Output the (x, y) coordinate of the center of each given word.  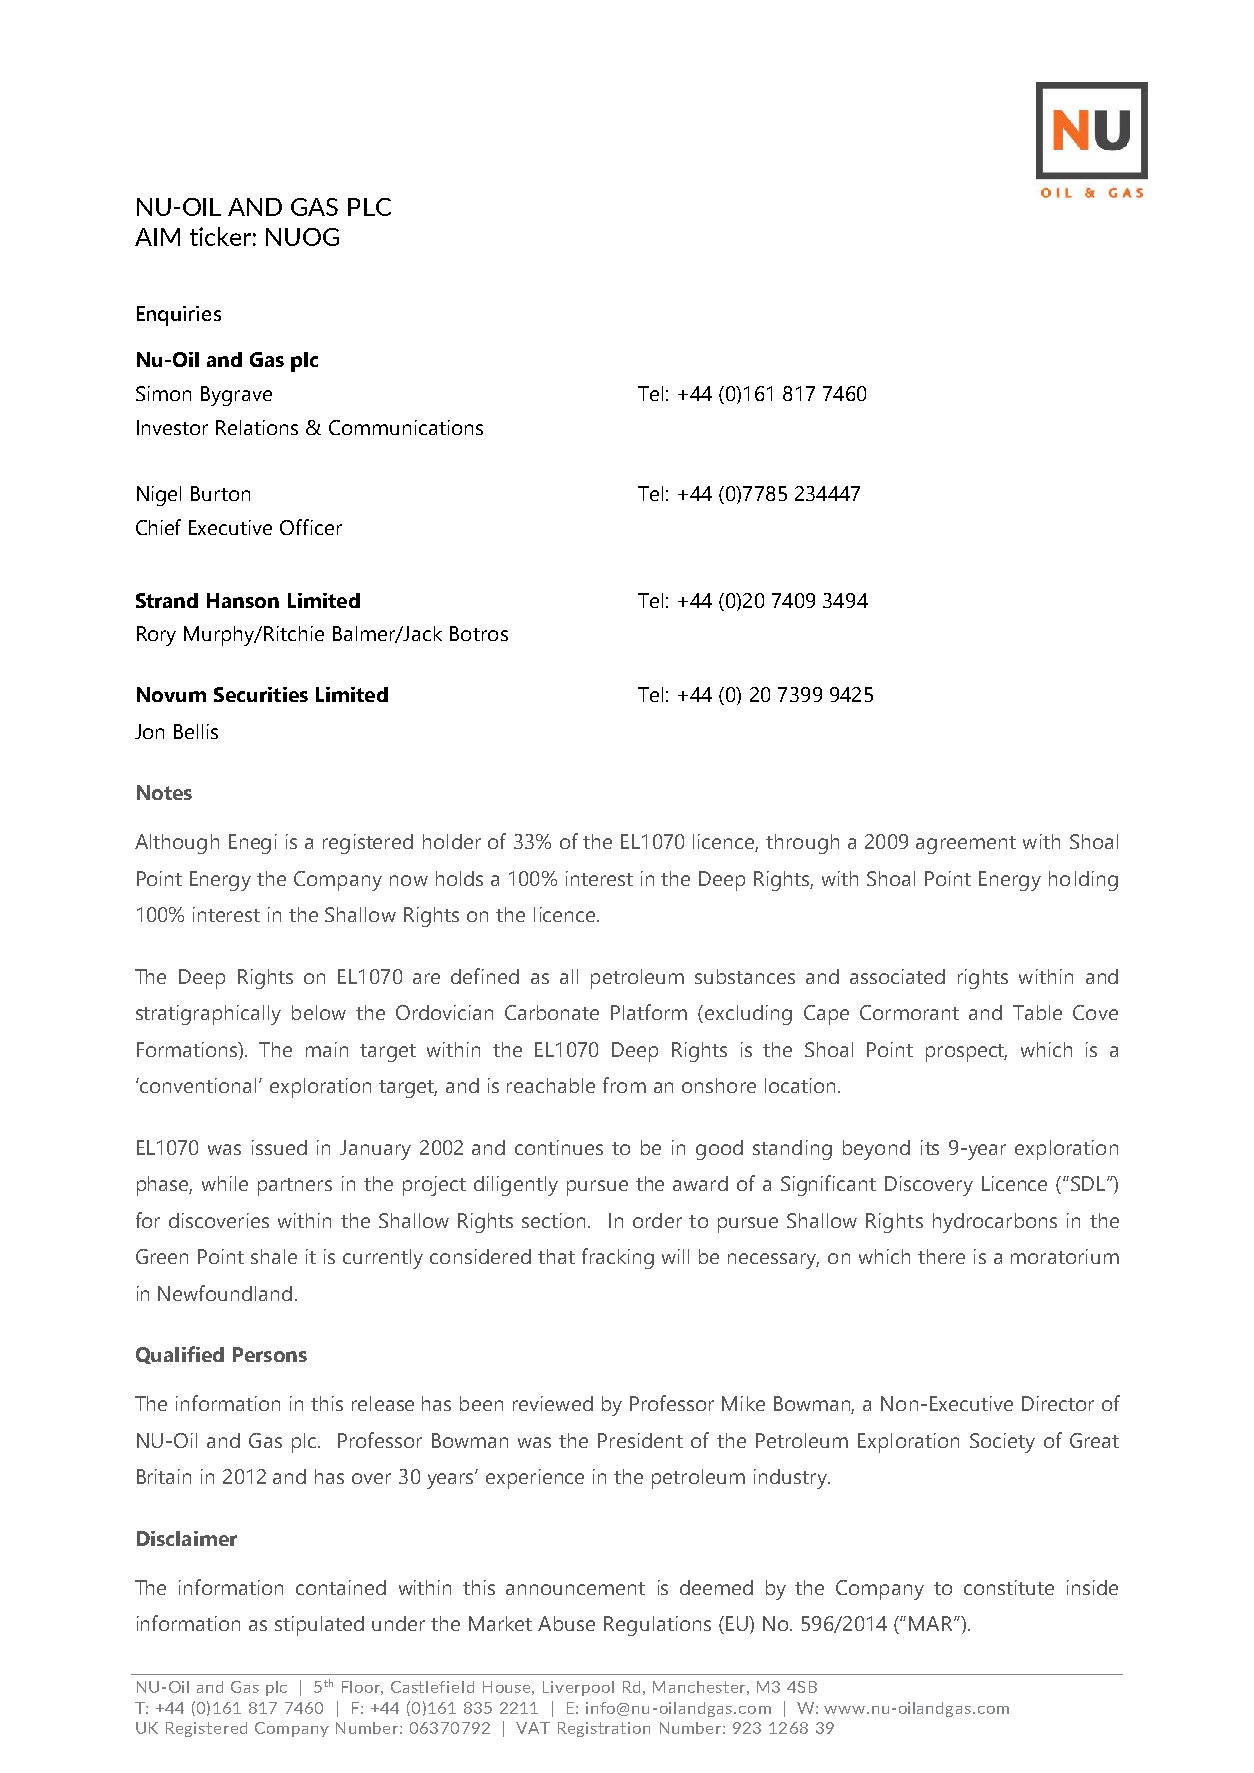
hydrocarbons (995, 1223)
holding (1083, 881)
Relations (257, 427)
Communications (406, 427)
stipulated (319, 1626)
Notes (164, 792)
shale (274, 1256)
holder (452, 841)
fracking (618, 1258)
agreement (966, 845)
